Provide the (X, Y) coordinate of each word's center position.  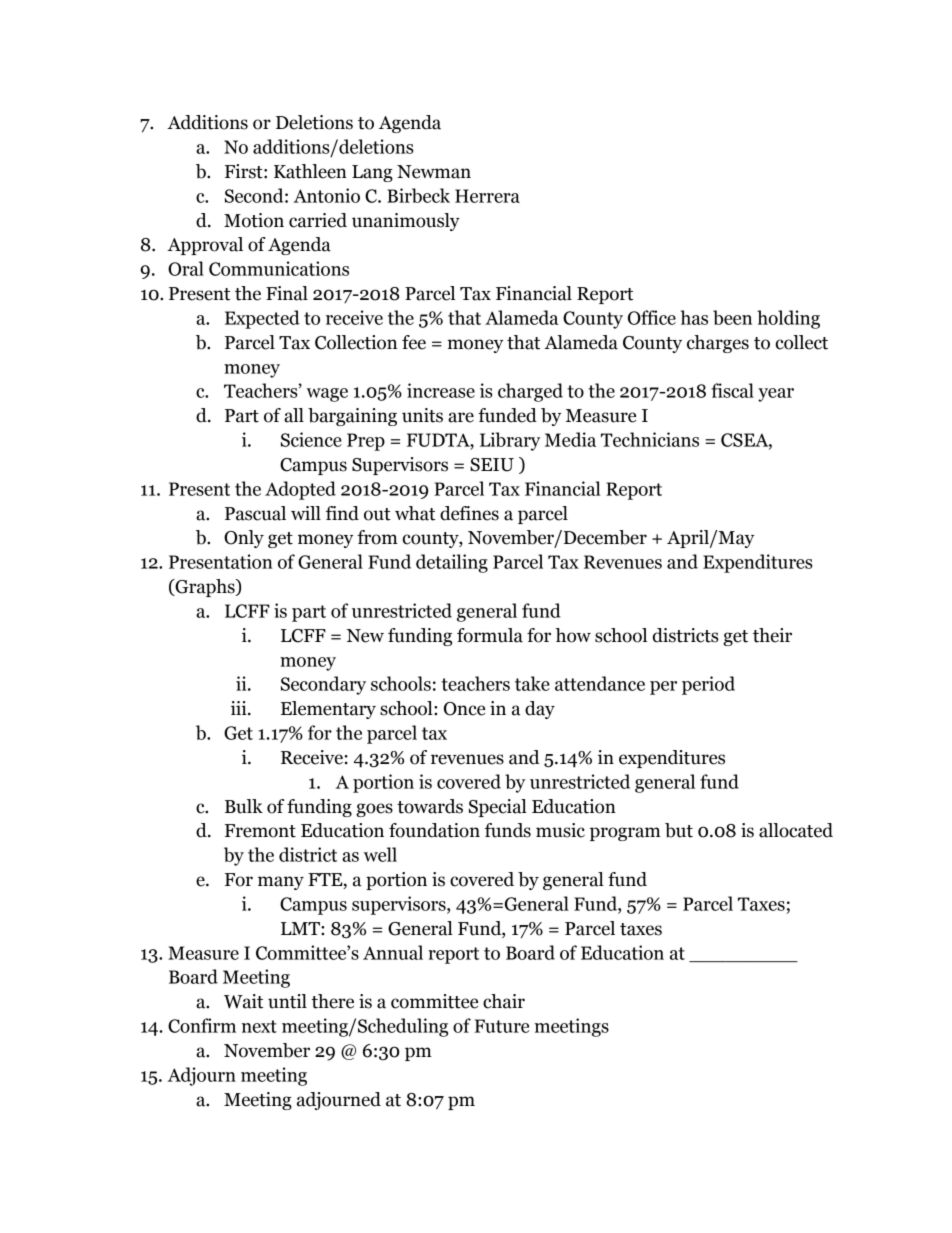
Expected (262, 319)
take (532, 683)
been (732, 317)
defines (469, 513)
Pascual (255, 513)
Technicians (650, 439)
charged (530, 392)
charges (718, 344)
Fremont (260, 831)
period (708, 685)
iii (240, 708)
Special (498, 808)
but (679, 830)
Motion (254, 220)
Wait (243, 1001)
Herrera (487, 196)
